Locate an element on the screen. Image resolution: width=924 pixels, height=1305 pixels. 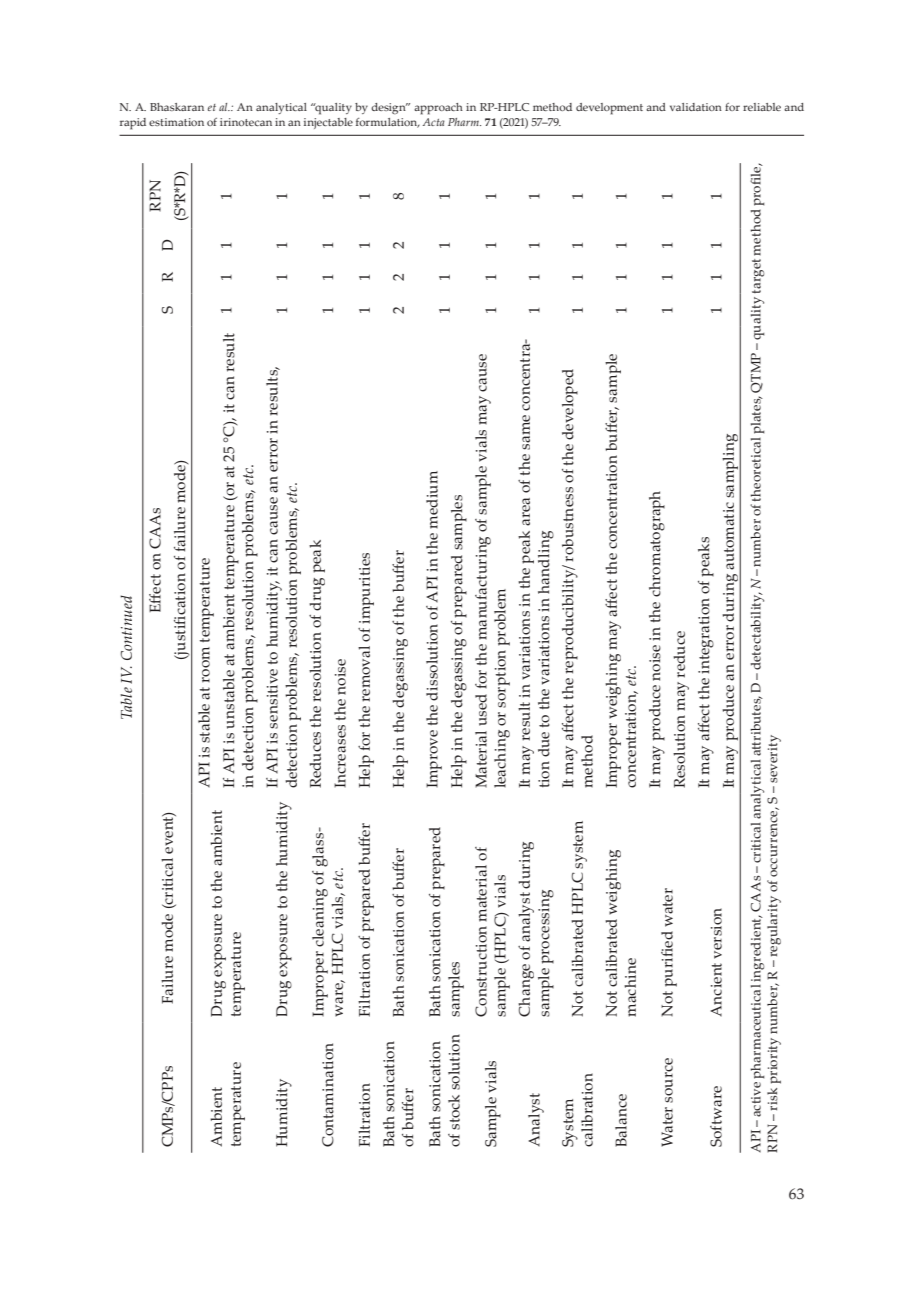
Acta is located at coordinates (434, 122).
